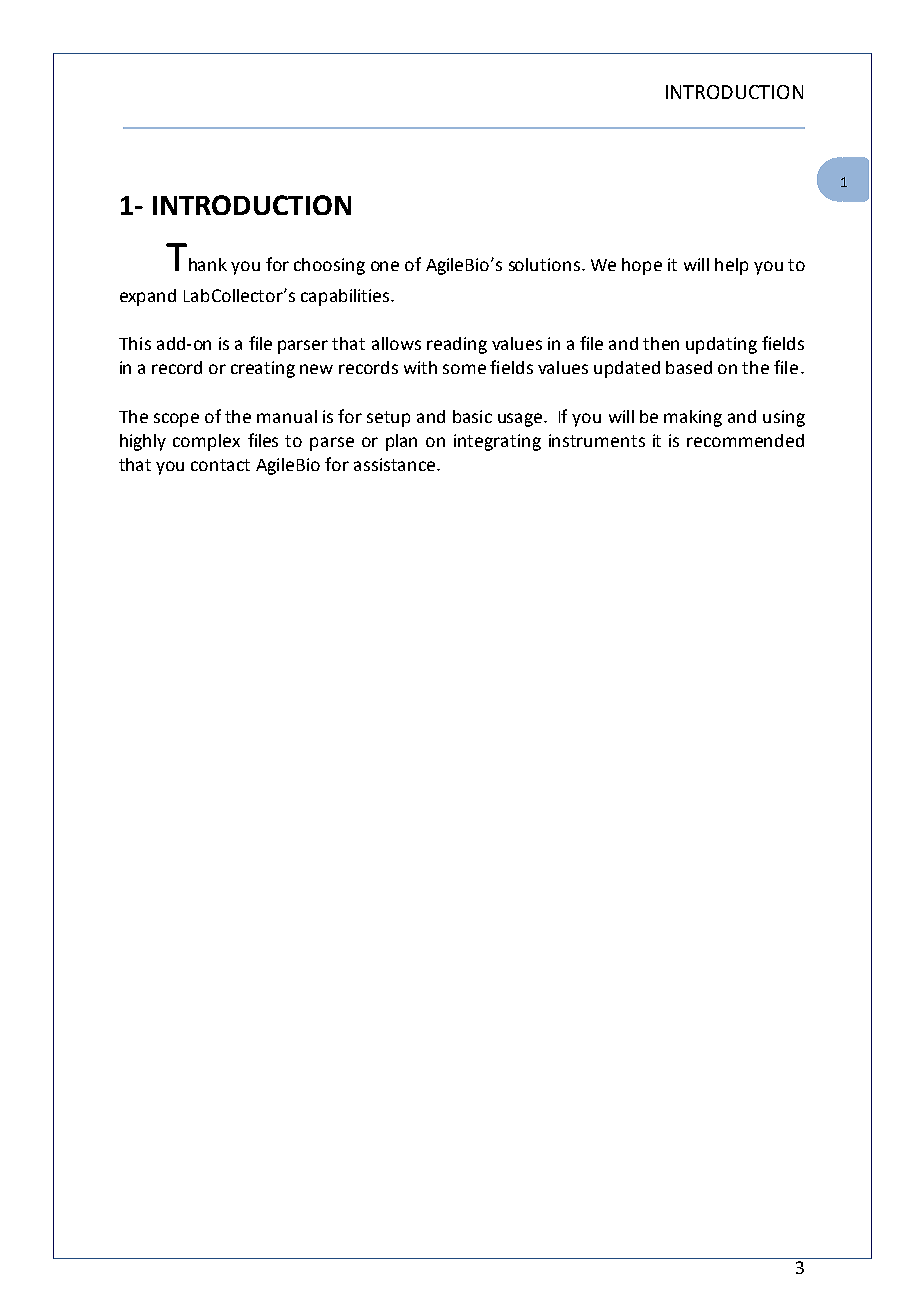  What do you see at coordinates (287, 416) in the screenshot?
I see `manual` at bounding box center [287, 416].
